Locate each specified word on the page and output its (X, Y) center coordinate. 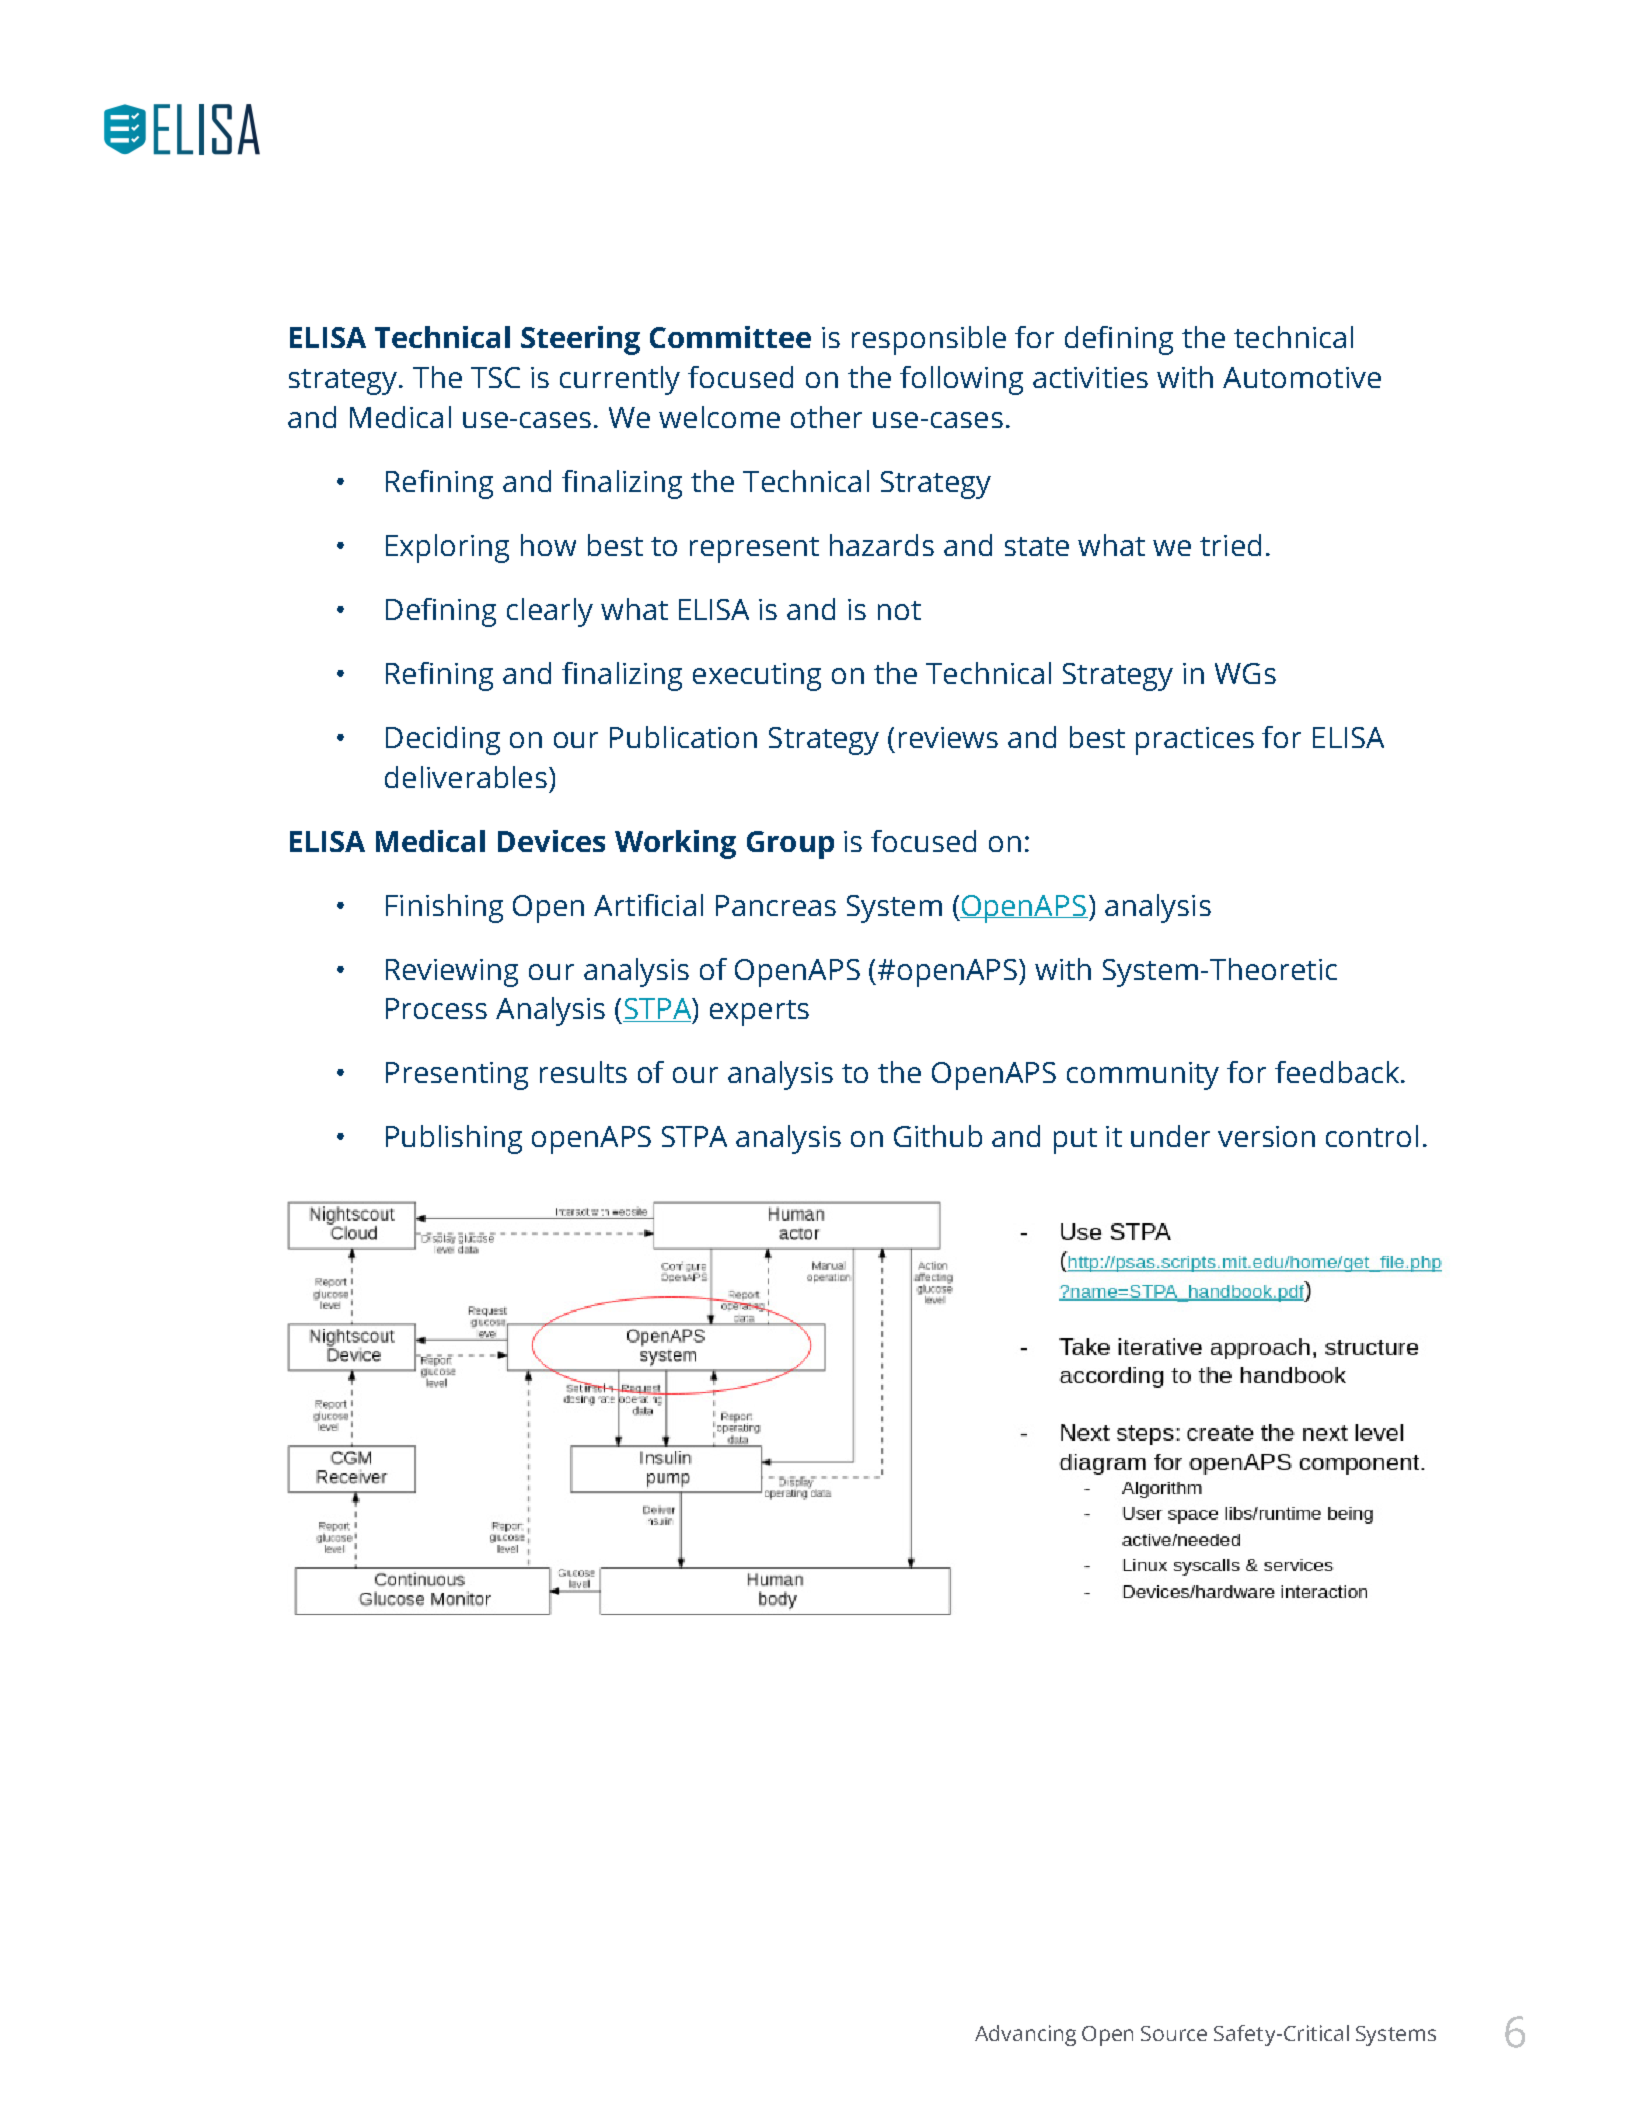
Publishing (454, 1139)
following (961, 380)
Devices (551, 841)
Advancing (1025, 2035)
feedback (1337, 1072)
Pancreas (776, 905)
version (1266, 1136)
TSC (495, 377)
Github (938, 1136)
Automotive (1302, 377)
